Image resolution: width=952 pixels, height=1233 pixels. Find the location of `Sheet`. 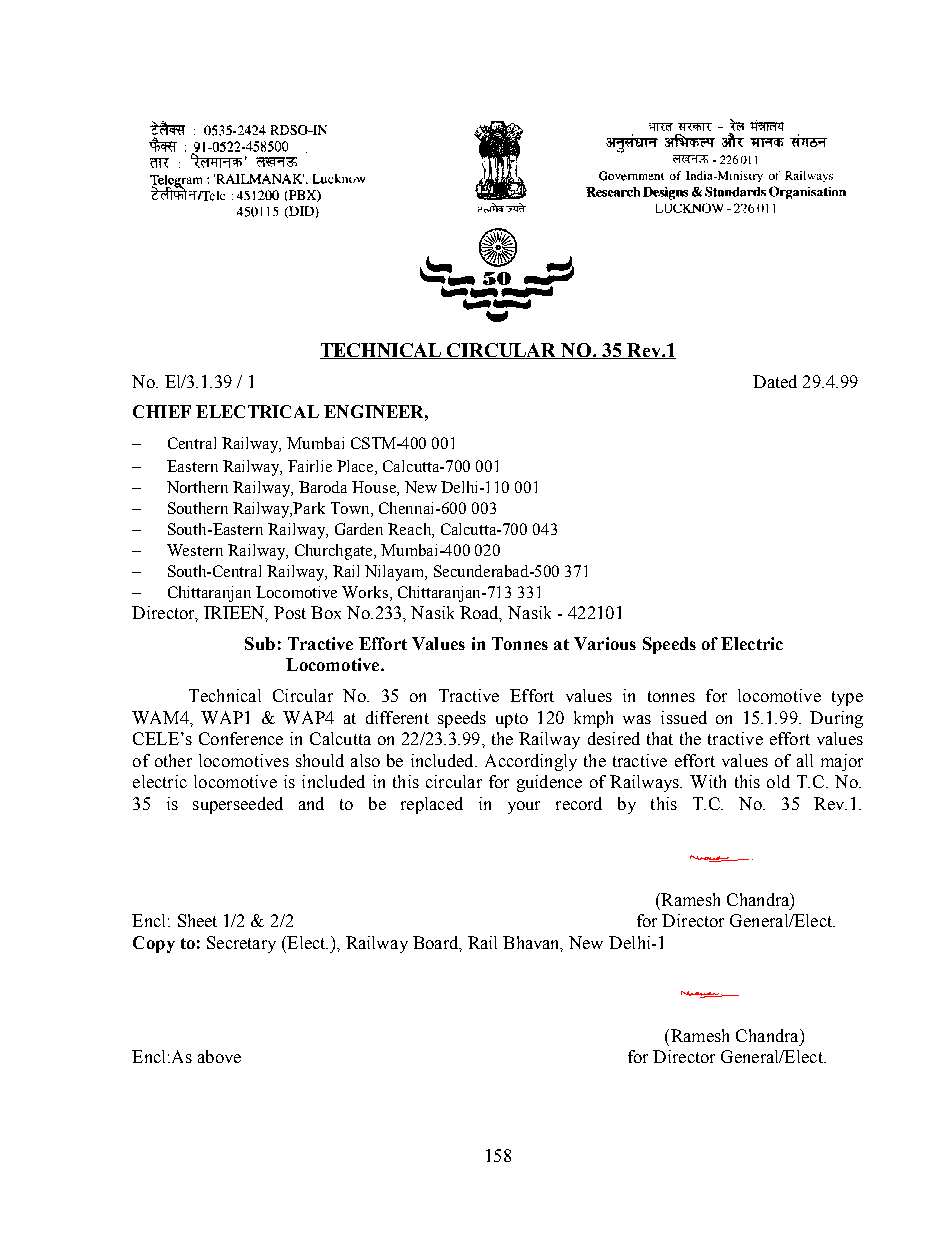

Sheet is located at coordinates (197, 920).
